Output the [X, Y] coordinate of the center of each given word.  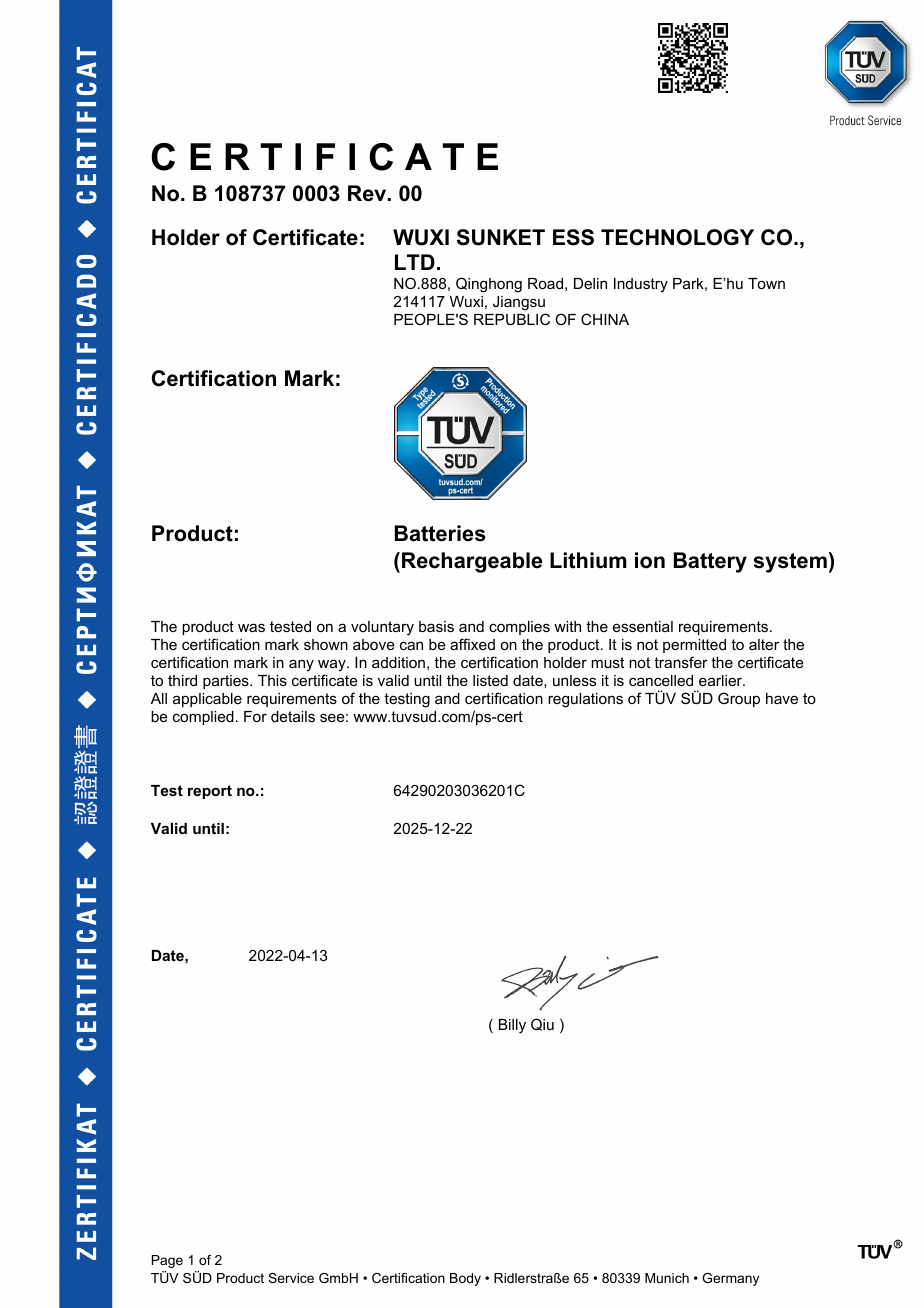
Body [465, 1279]
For [255, 716]
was [251, 627]
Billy [512, 1026]
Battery [710, 562]
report [210, 792]
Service [291, 1278]
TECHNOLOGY [677, 237]
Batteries [440, 533]
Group [739, 699]
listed [490, 680]
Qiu [542, 1024]
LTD [415, 262]
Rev [368, 193]
